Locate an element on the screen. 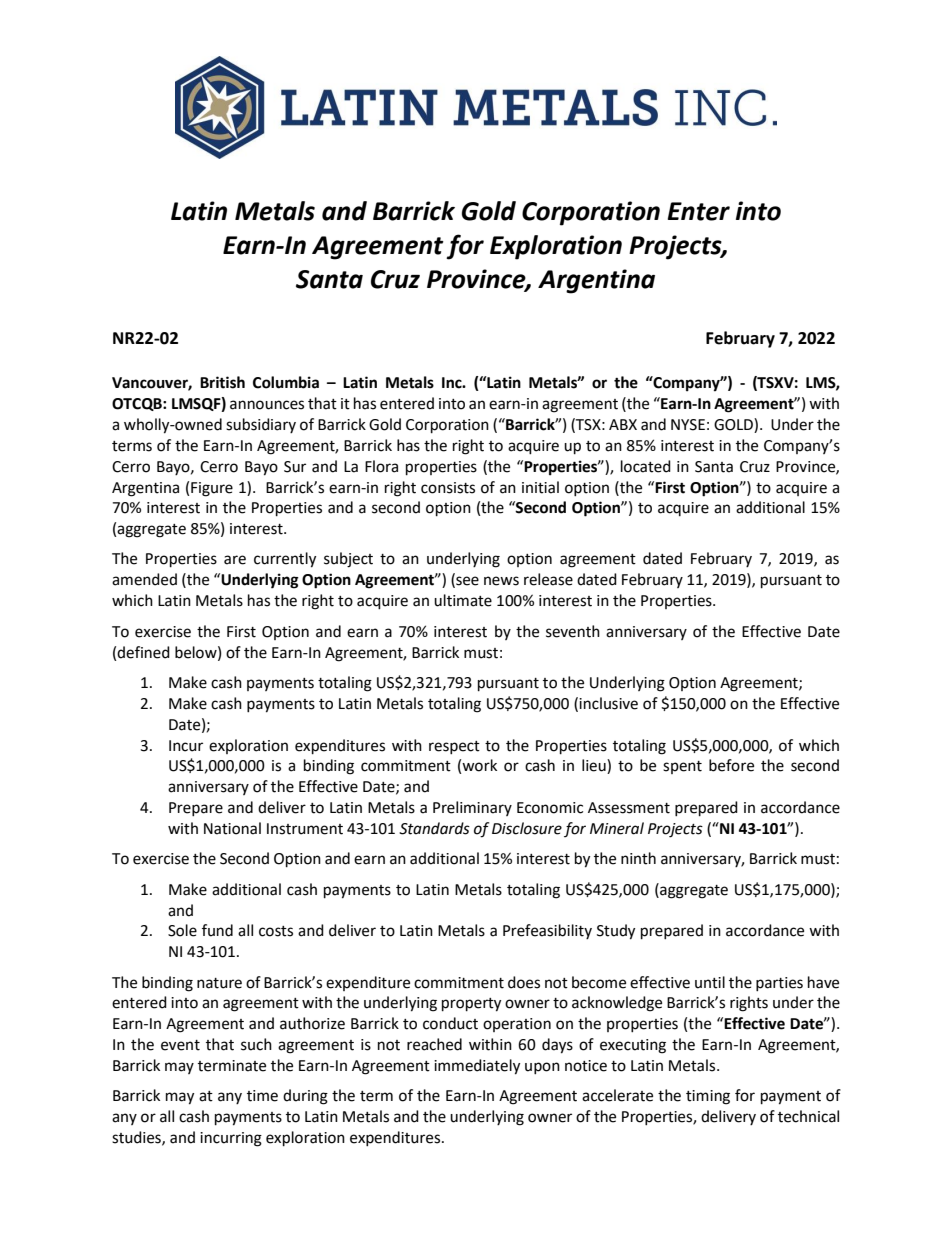 The width and height of the screenshot is (952, 1233). fund is located at coordinates (217, 930).
